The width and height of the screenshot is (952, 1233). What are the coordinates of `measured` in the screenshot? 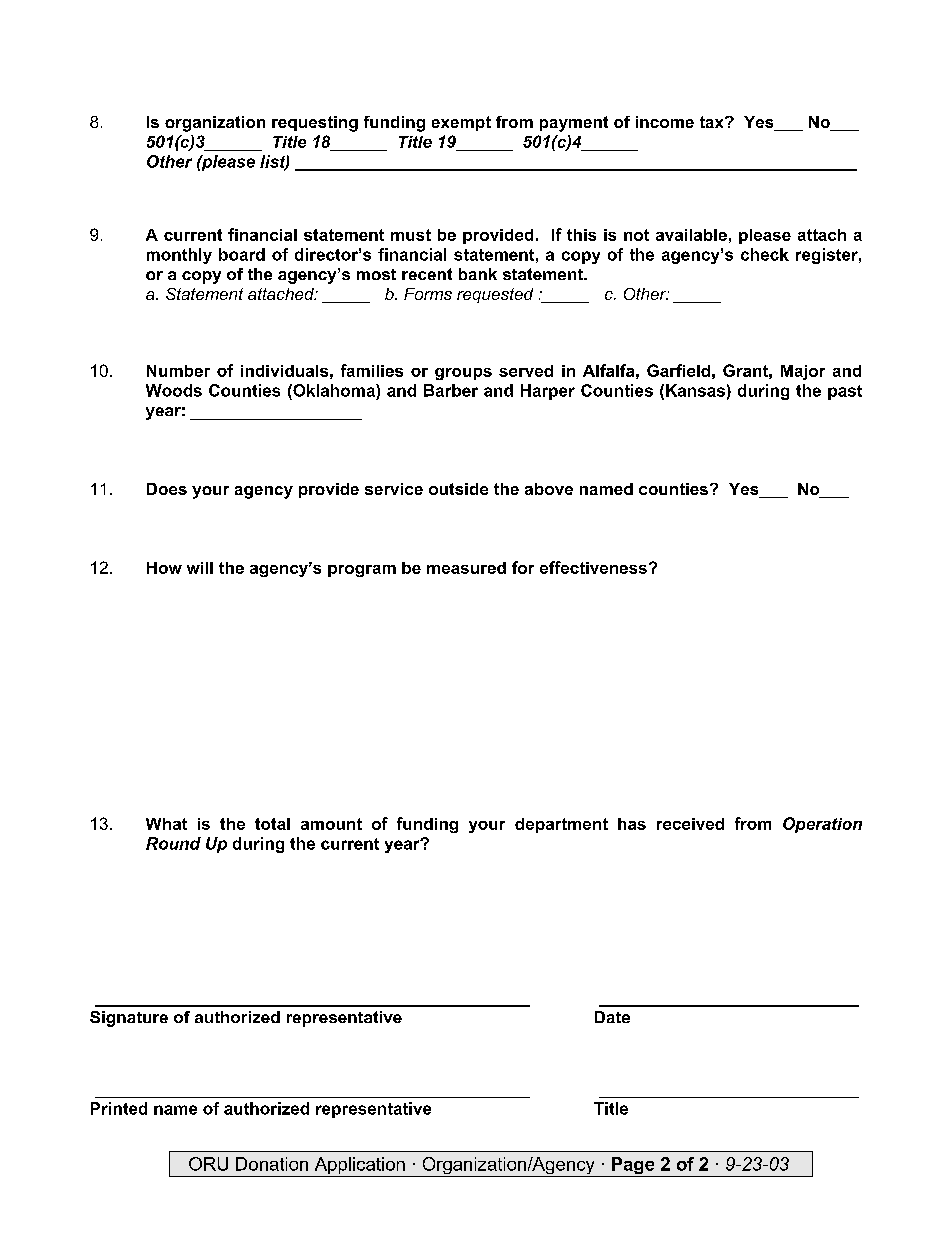 It's located at (466, 568).
